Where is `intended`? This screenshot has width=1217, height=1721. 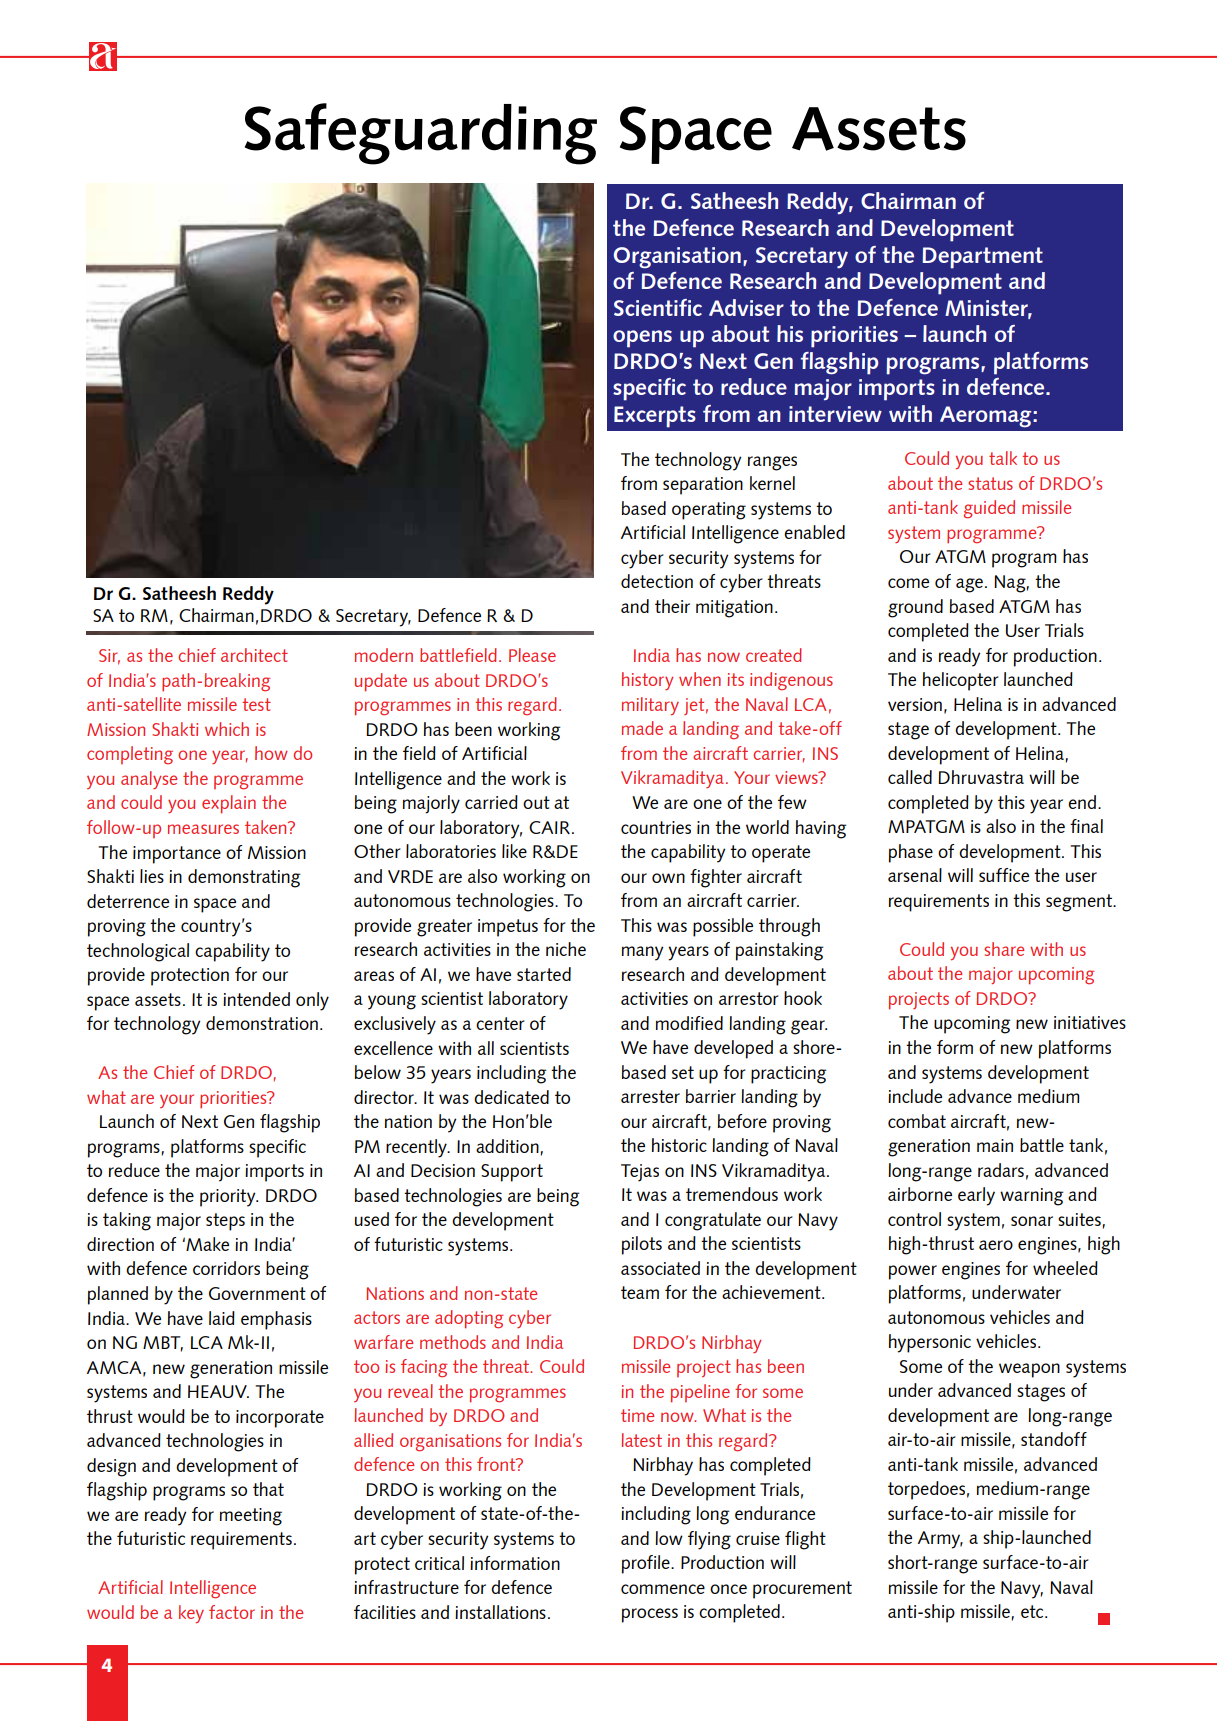 intended is located at coordinates (256, 999).
